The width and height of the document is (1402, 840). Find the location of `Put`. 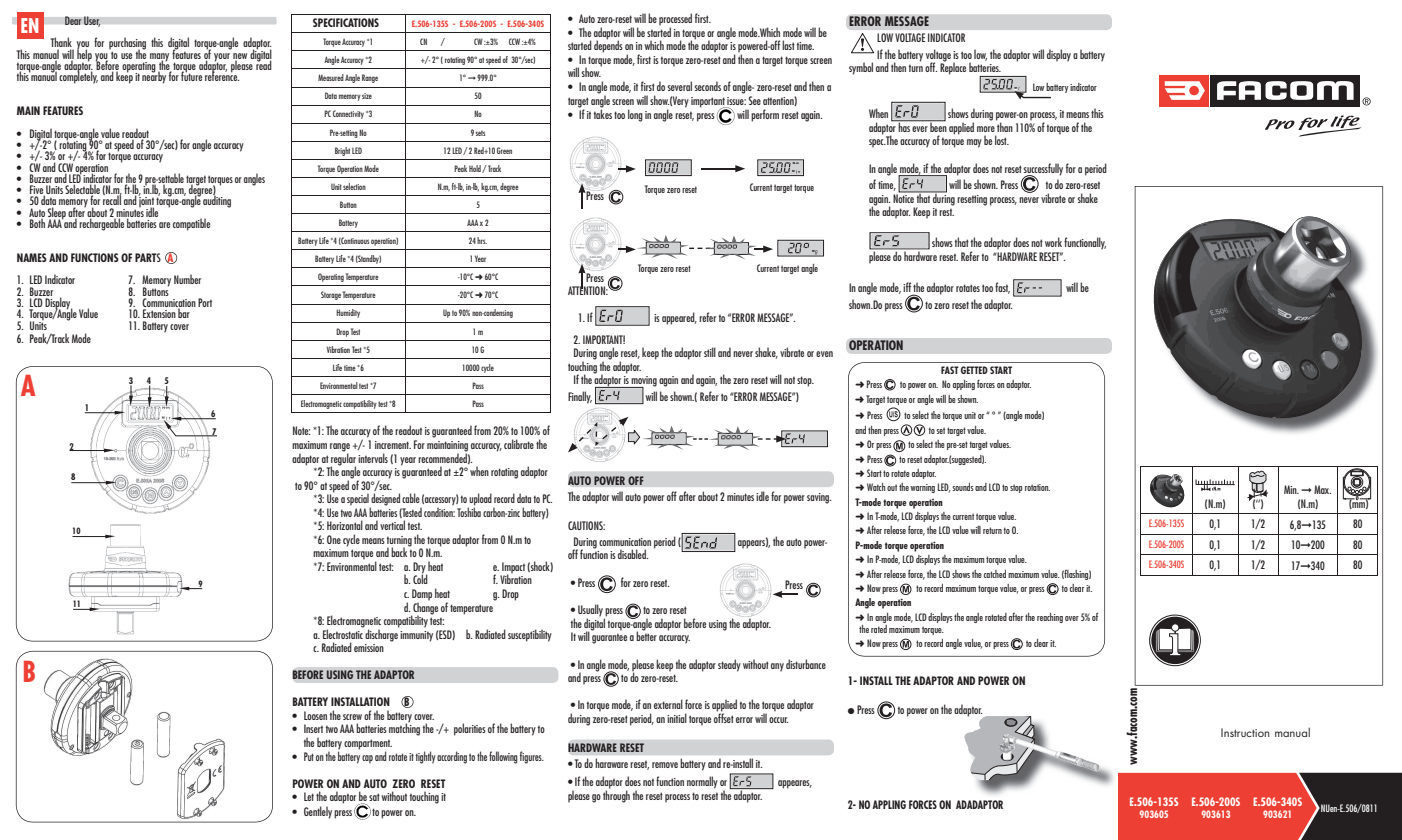

Put is located at coordinates (309, 756).
